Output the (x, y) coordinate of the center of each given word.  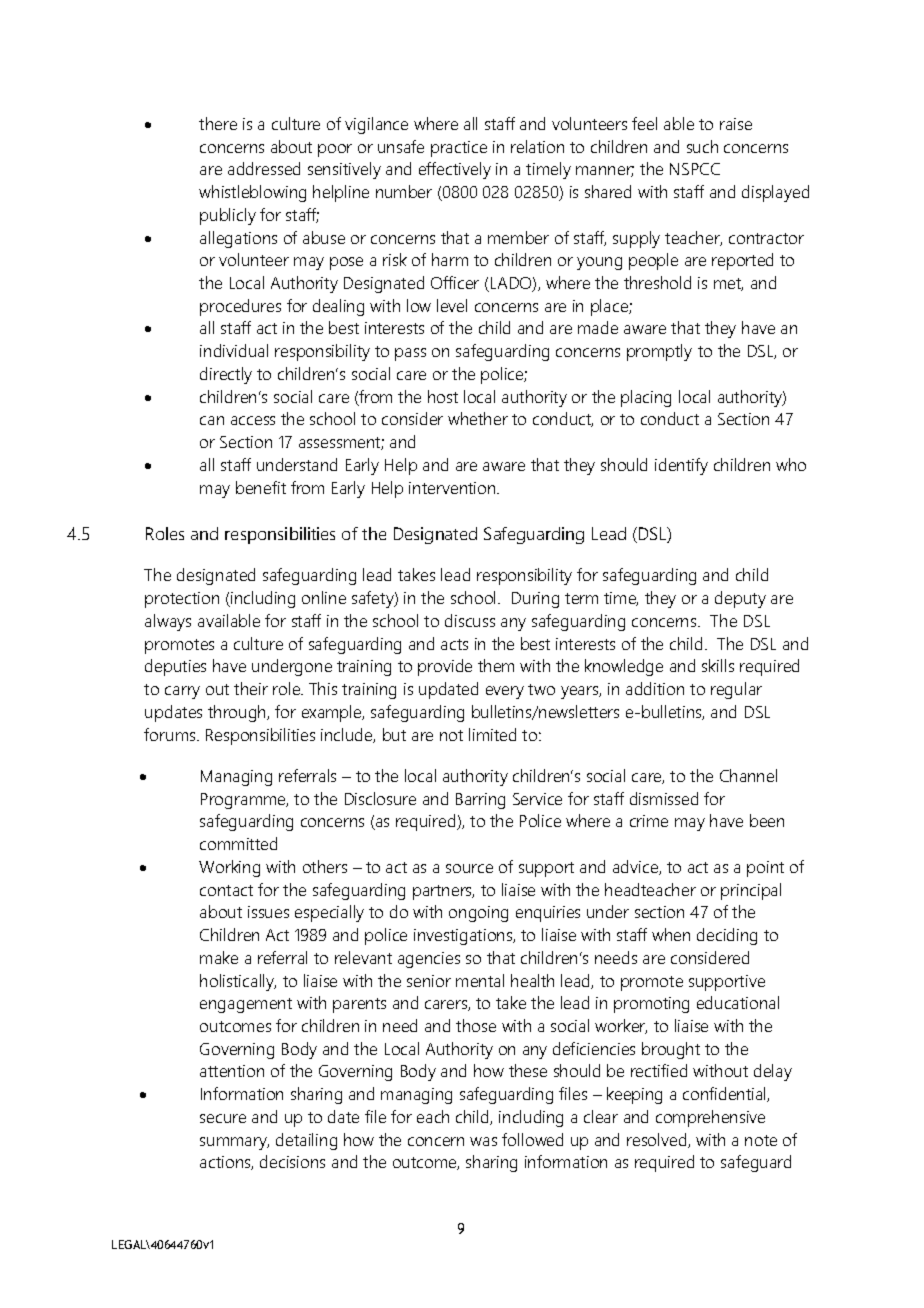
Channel (748, 775)
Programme (244, 801)
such (702, 146)
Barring (480, 801)
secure (223, 1118)
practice (459, 149)
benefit (261, 487)
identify (681, 466)
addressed (264, 168)
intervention (453, 488)
